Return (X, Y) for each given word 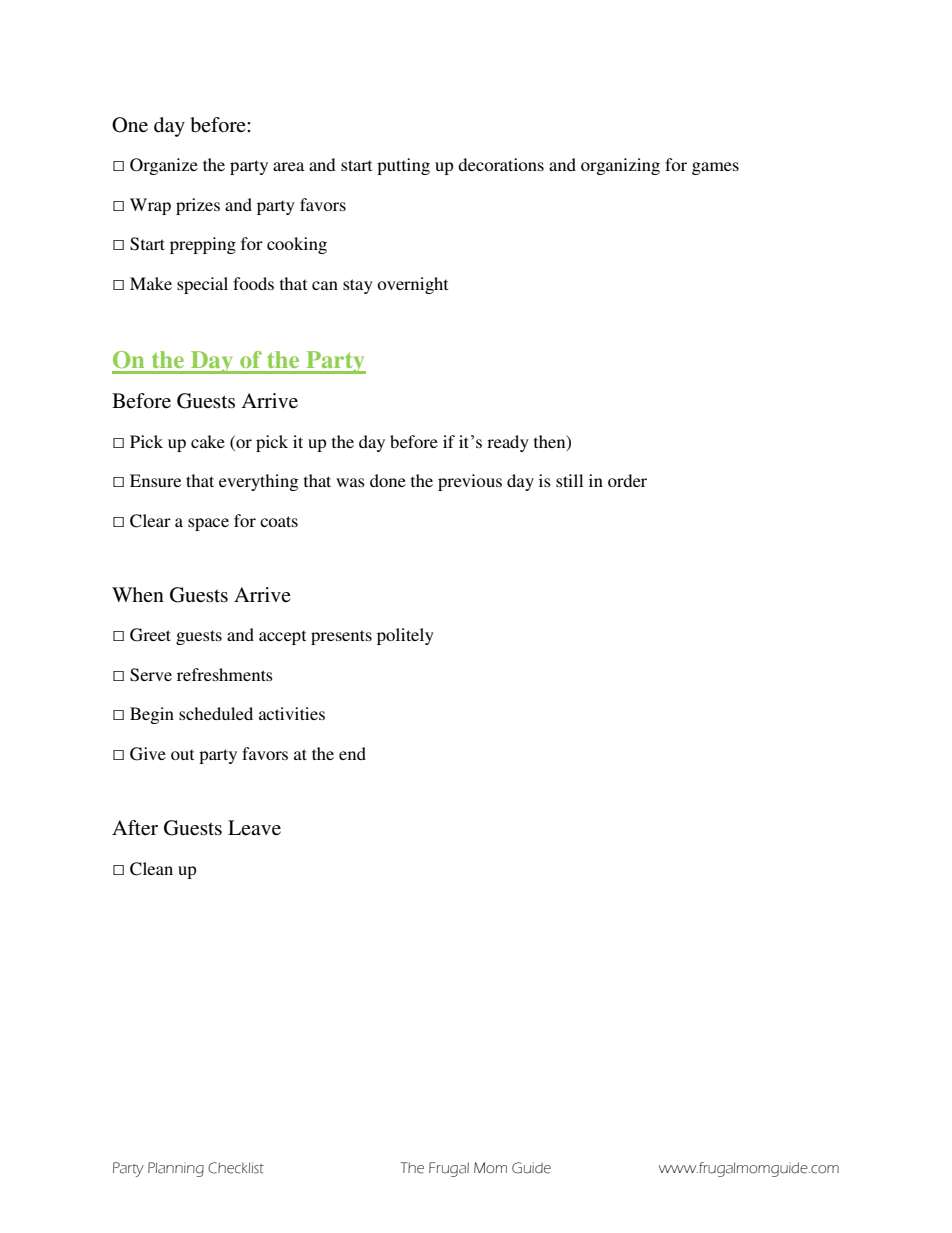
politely (405, 636)
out (182, 754)
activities (292, 713)
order (627, 480)
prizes (198, 206)
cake (208, 441)
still (569, 480)
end (352, 753)
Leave (254, 827)
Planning (176, 1169)
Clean (151, 869)
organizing (620, 166)
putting (403, 166)
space (208, 524)
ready (508, 443)
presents (341, 637)
